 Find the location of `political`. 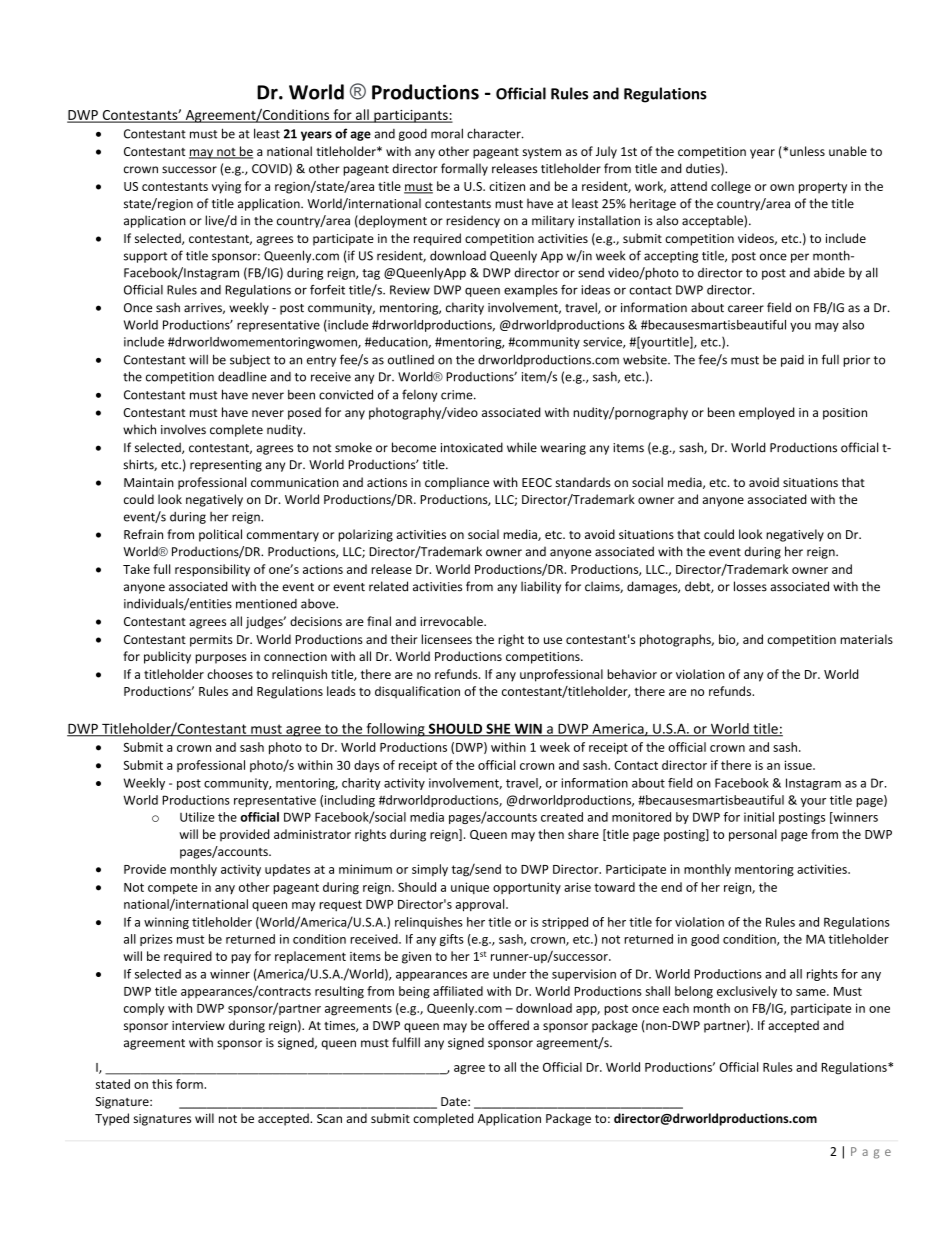

political is located at coordinates (220, 535).
